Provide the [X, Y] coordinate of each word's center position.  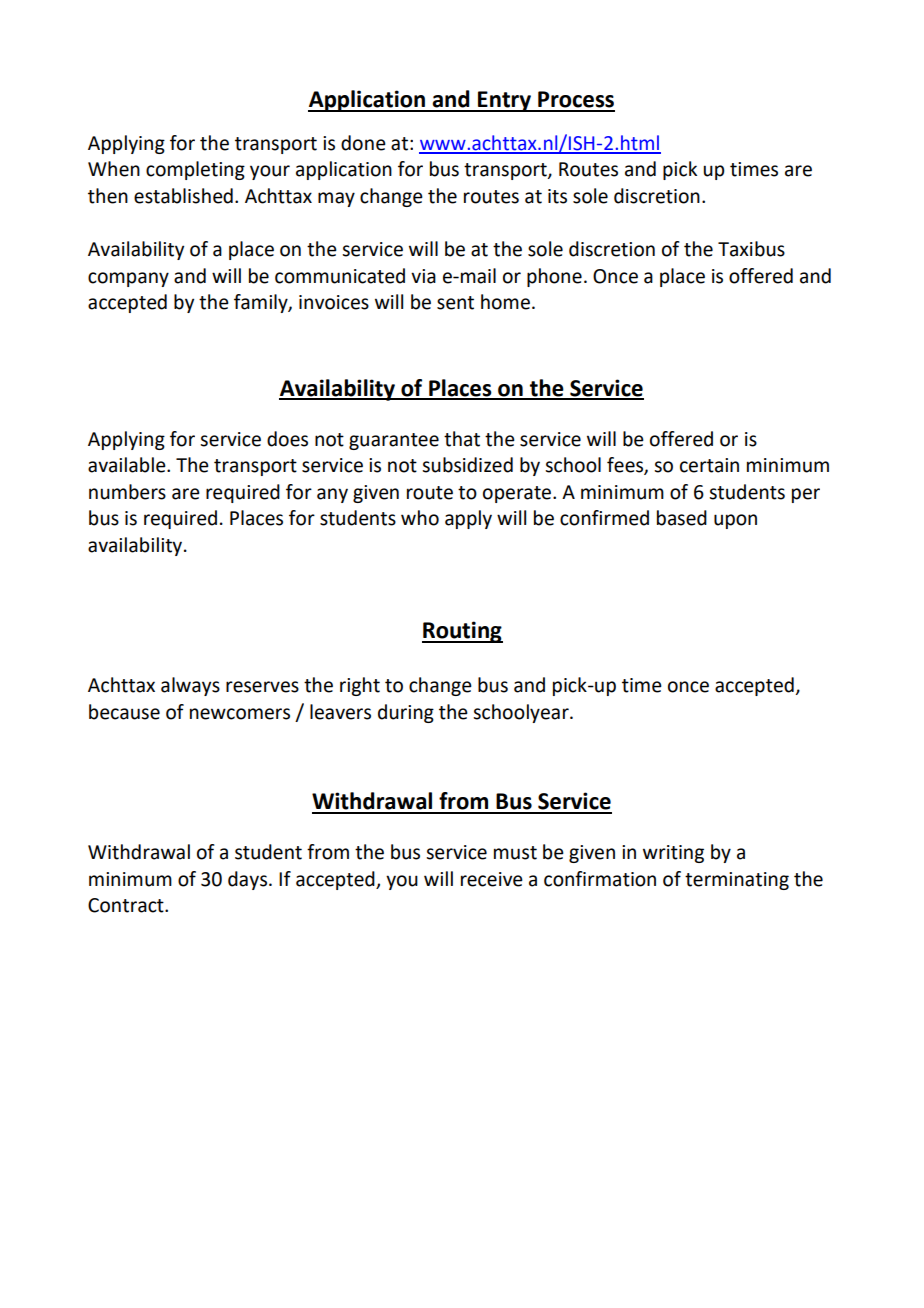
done [363, 143]
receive [492, 879]
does [287, 439]
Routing [462, 632]
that [462, 439]
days [249, 880]
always [190, 686]
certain [709, 465]
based [682, 518]
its [557, 196]
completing [195, 170]
